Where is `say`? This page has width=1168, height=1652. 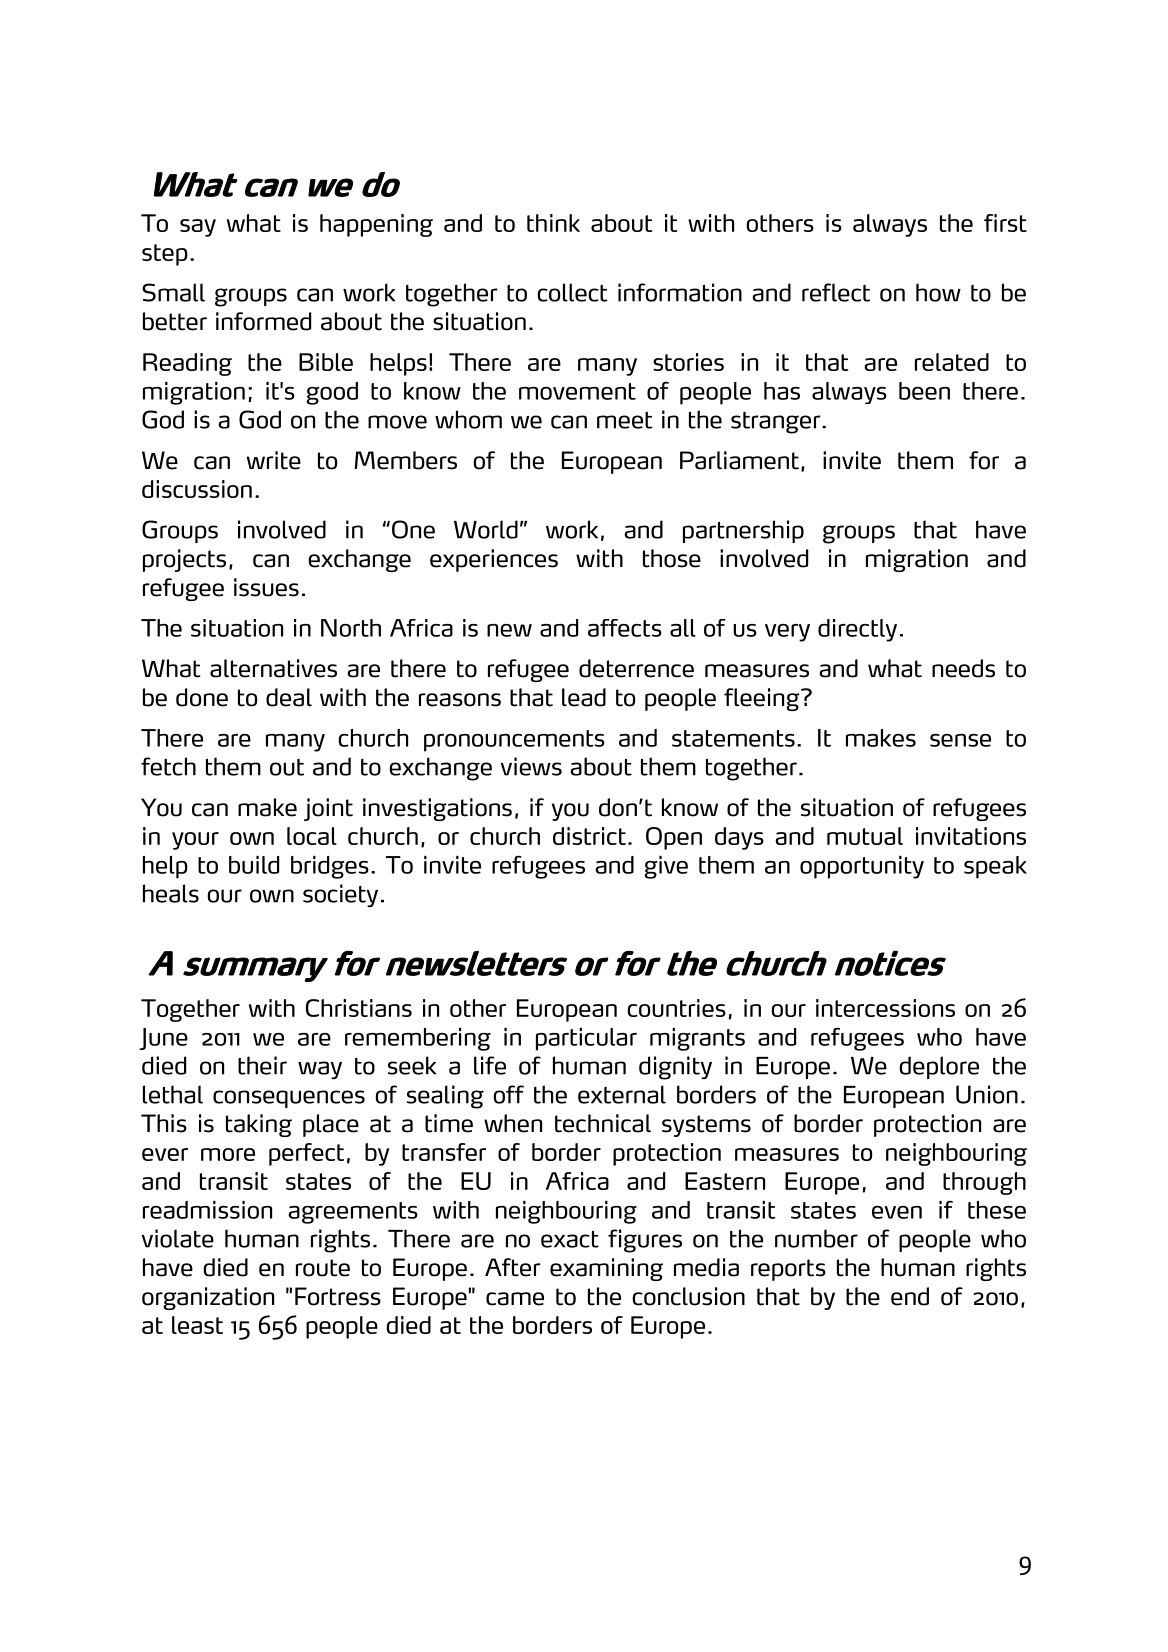 say is located at coordinates (198, 228).
